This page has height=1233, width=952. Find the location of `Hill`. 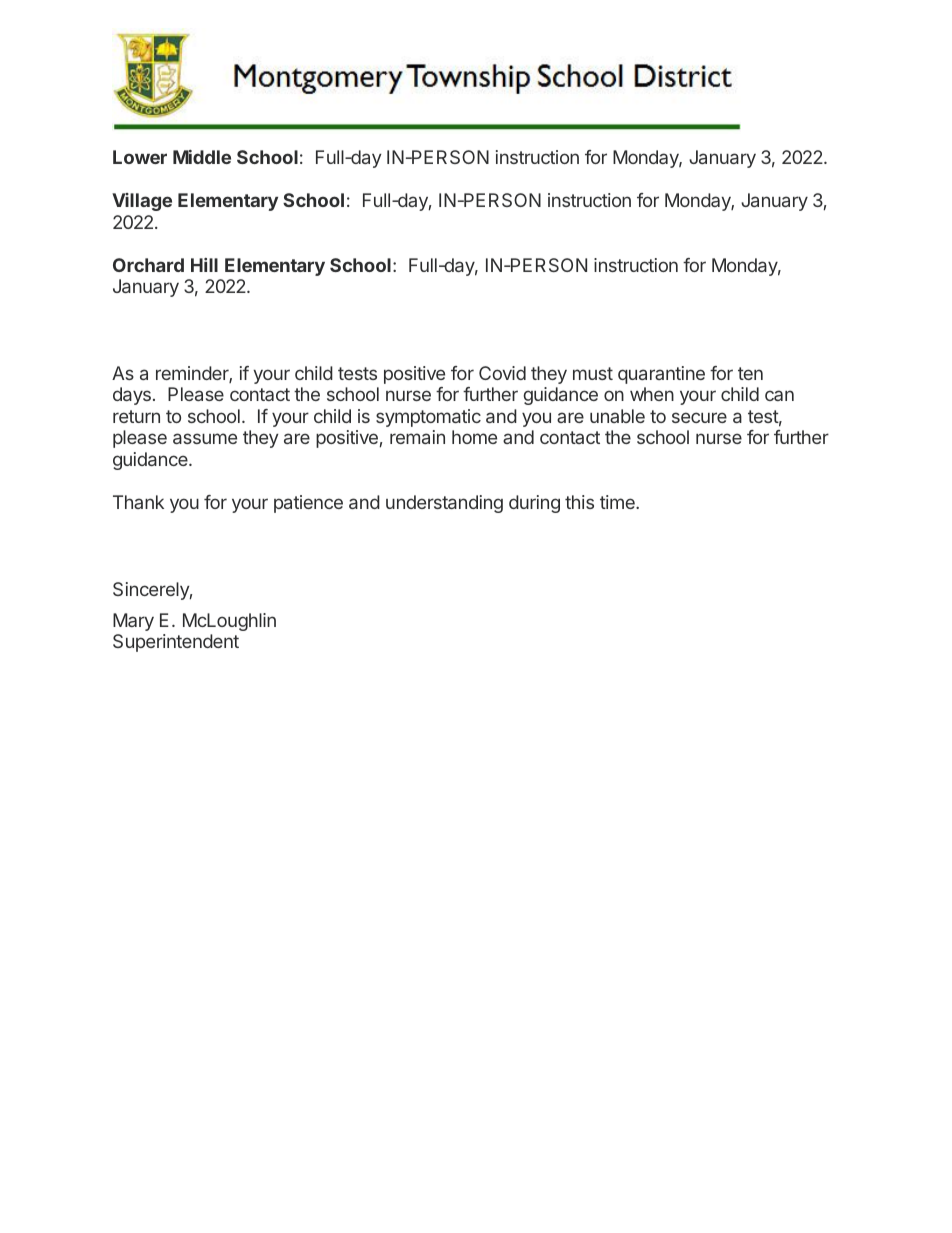

Hill is located at coordinates (204, 265).
